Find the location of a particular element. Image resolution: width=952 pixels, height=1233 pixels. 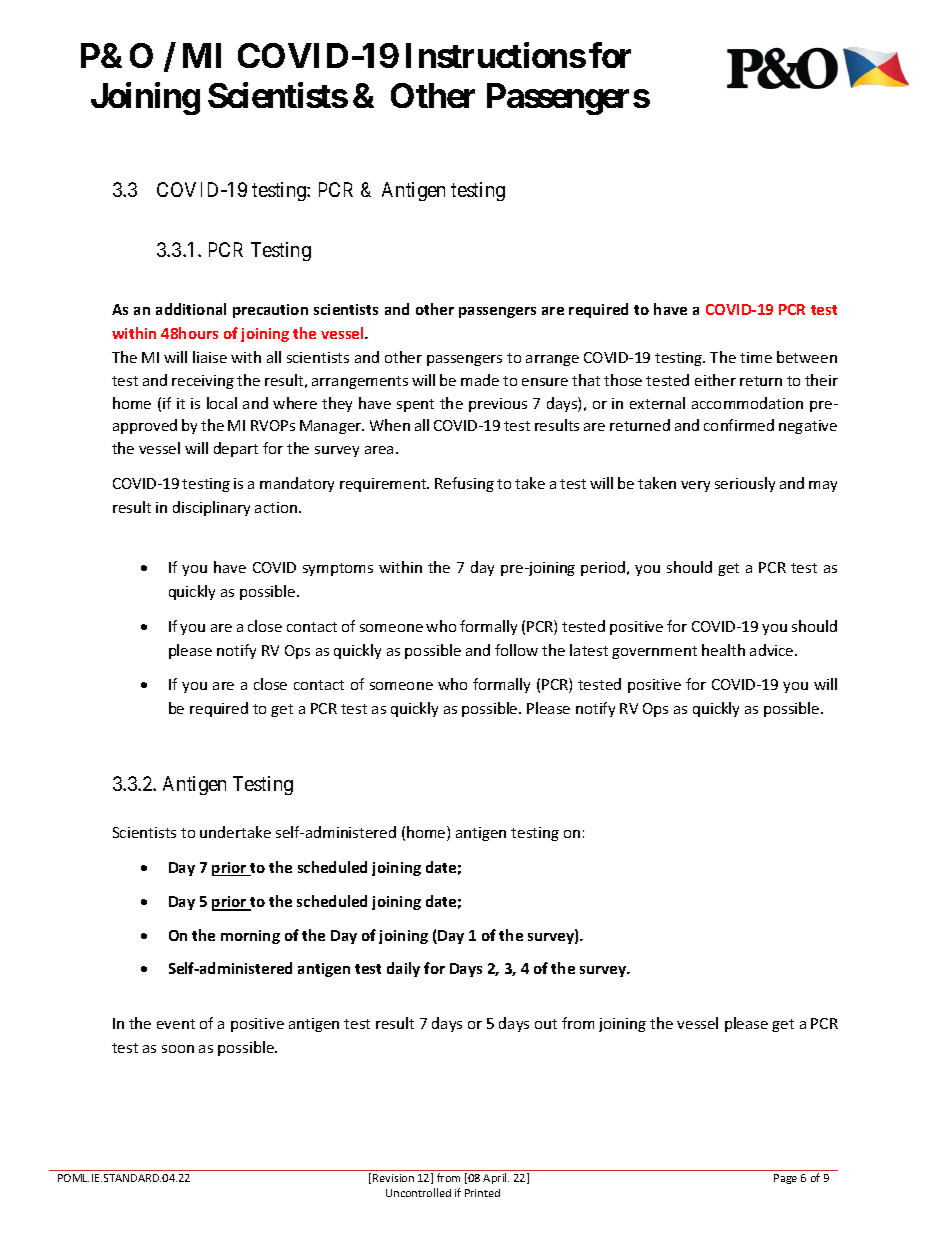

April is located at coordinates (496, 1178).
